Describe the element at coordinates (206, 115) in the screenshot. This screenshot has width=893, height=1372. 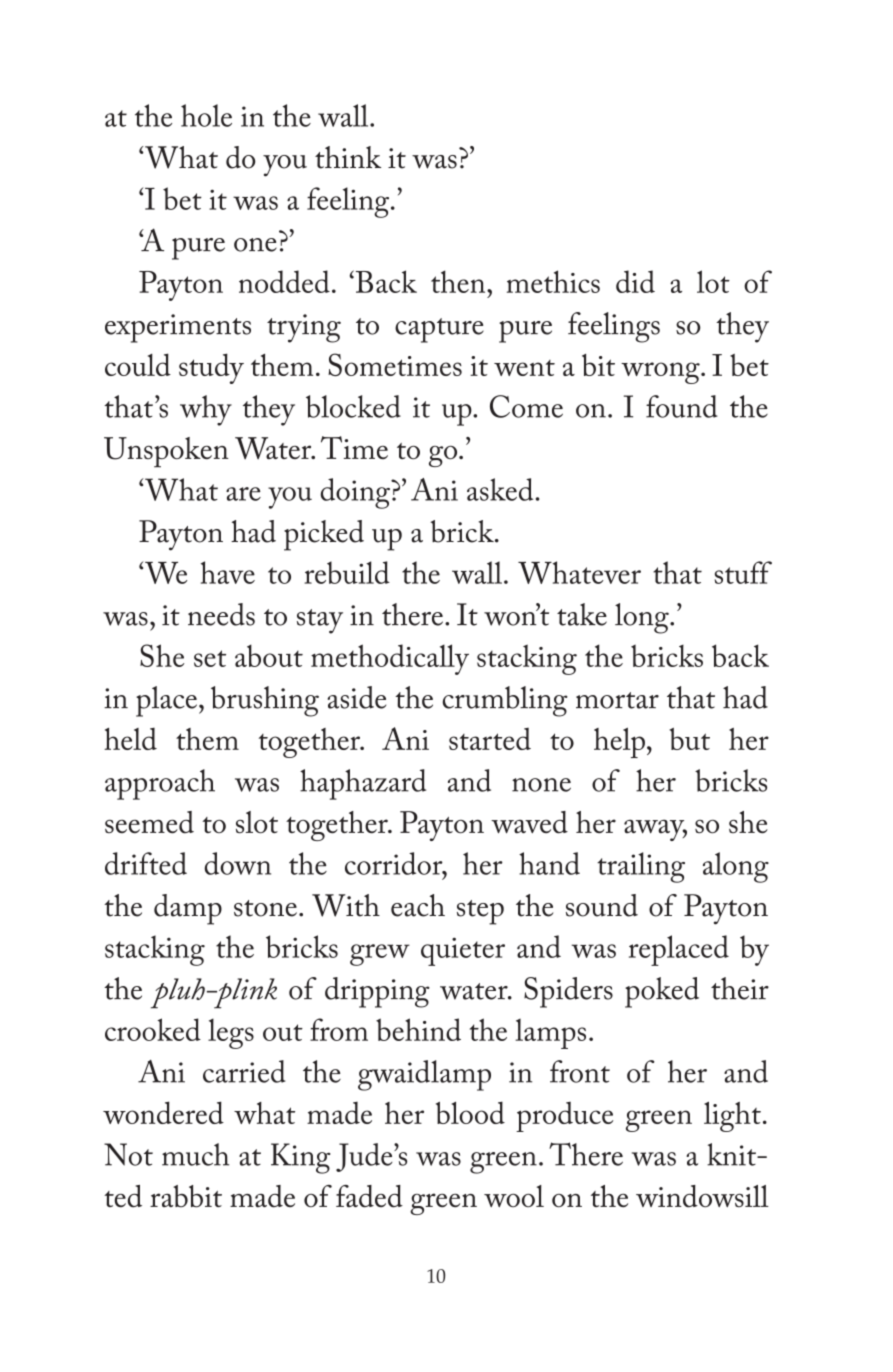
I see `hole` at that location.
